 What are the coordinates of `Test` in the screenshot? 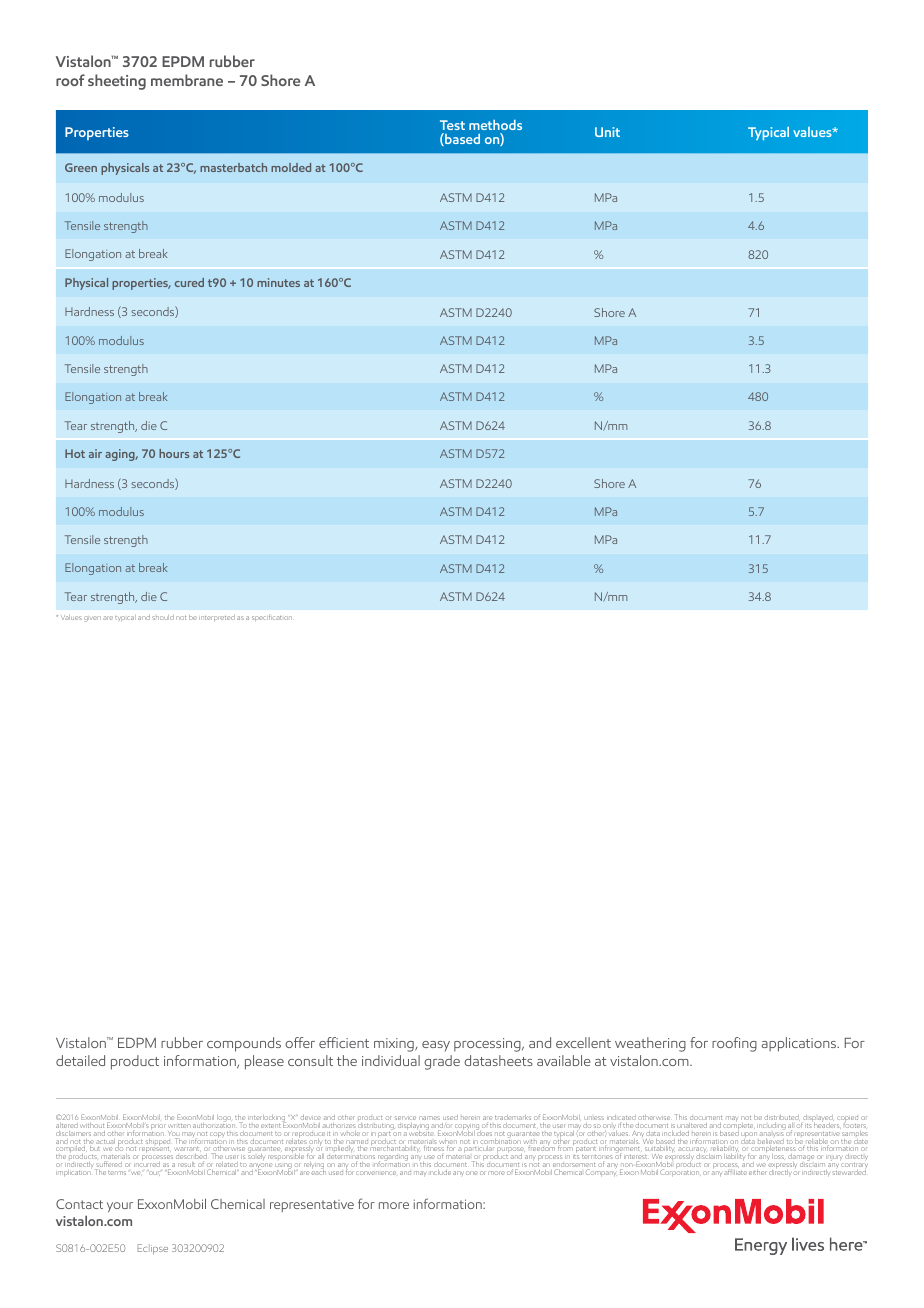 It's located at (452, 125).
